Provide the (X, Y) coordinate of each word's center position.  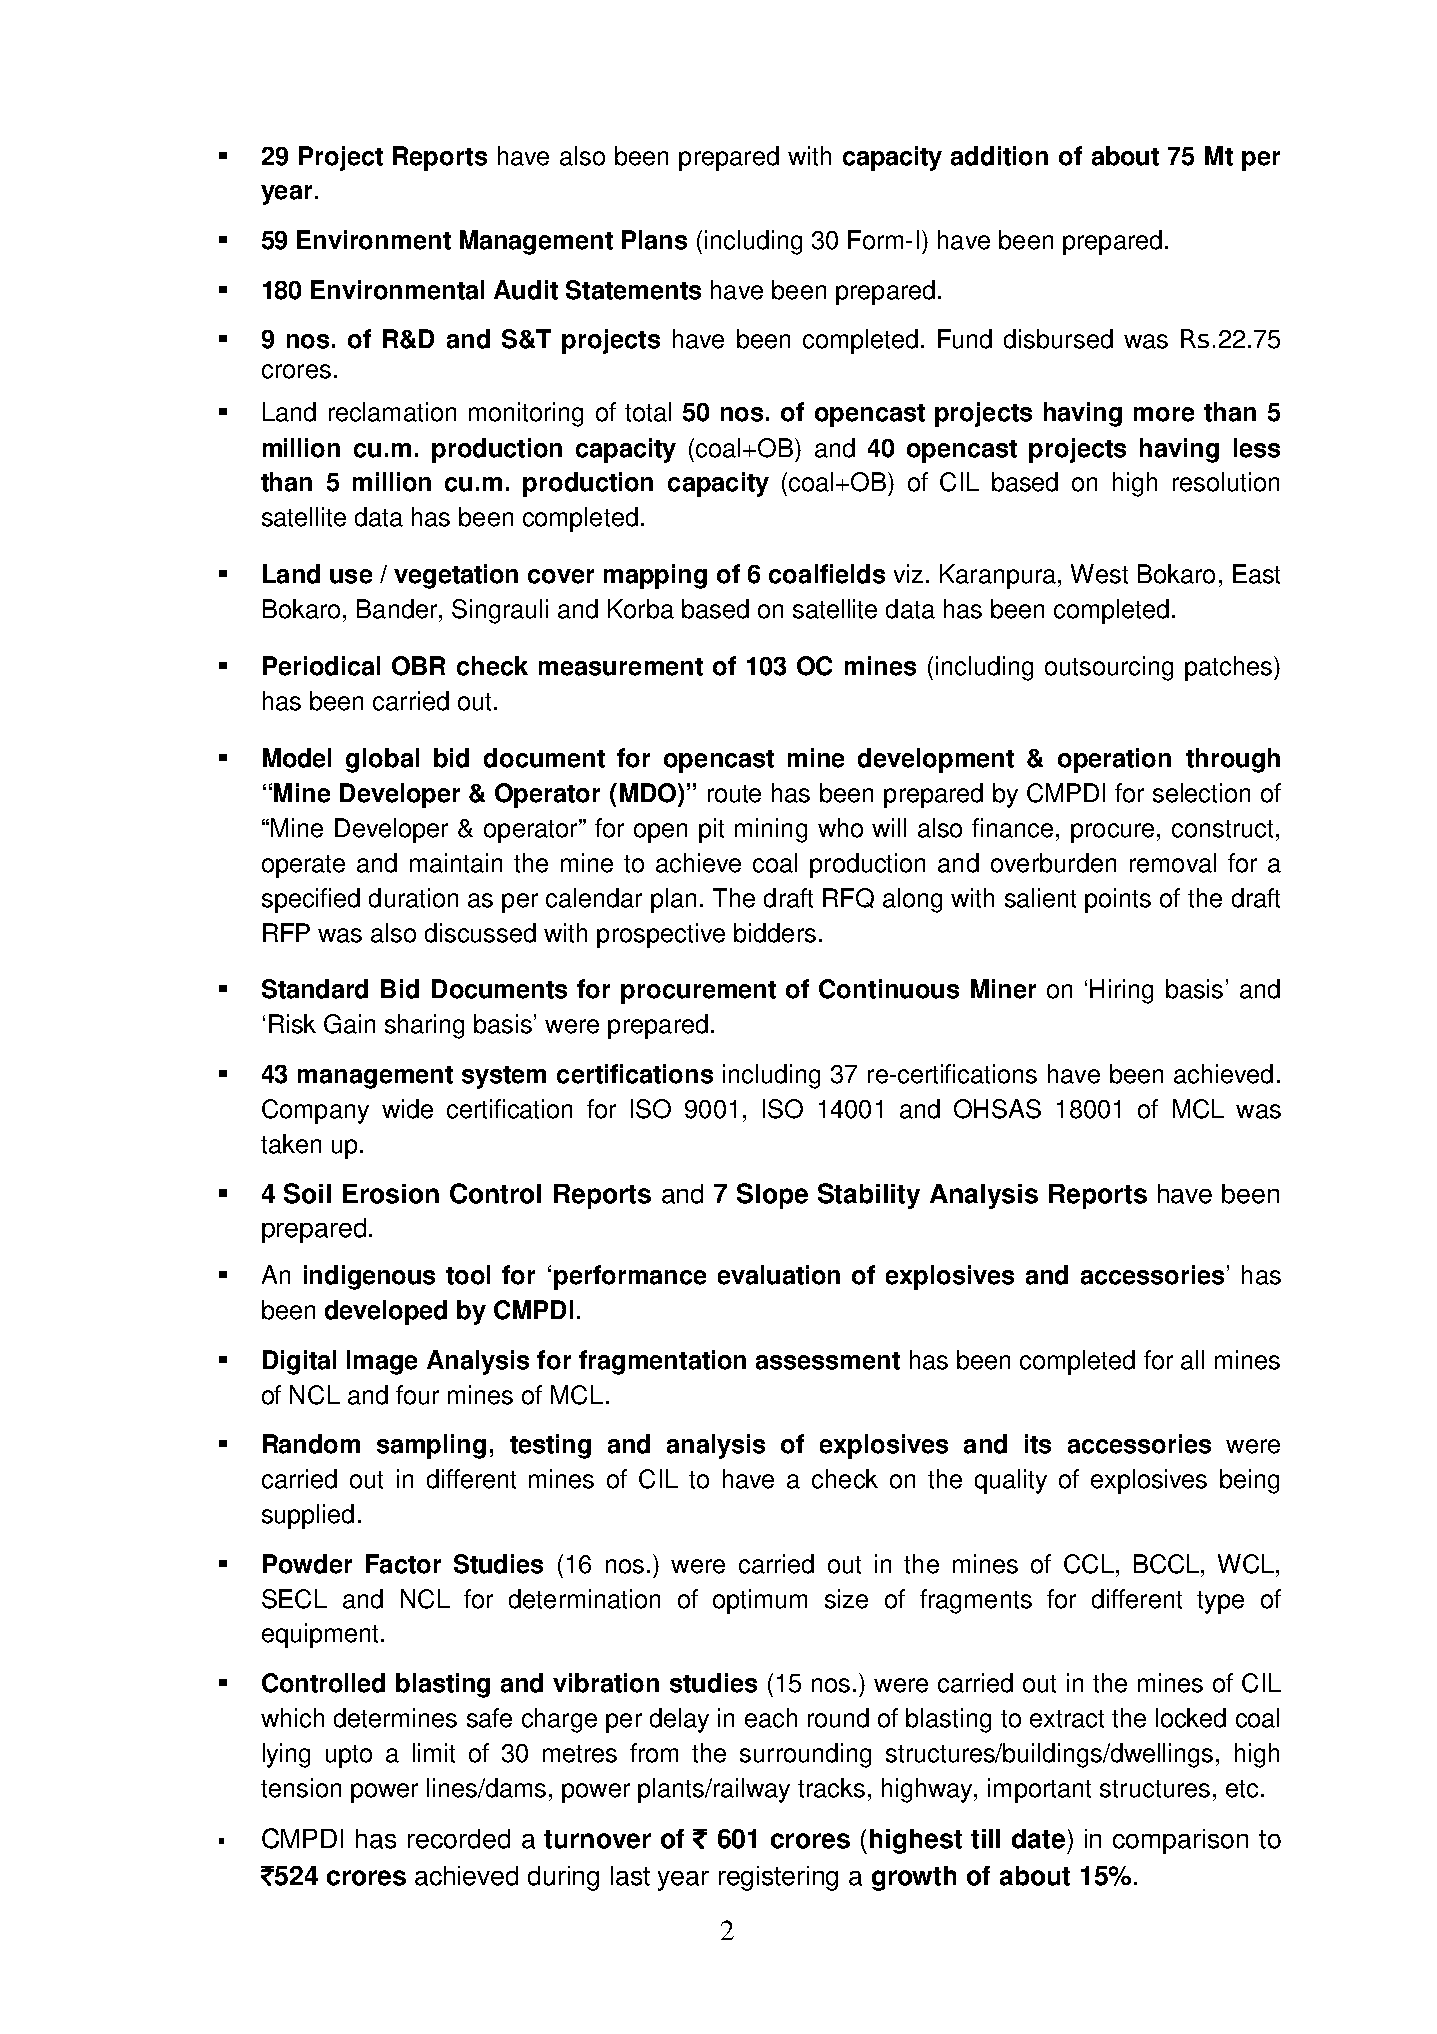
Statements (633, 290)
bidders (775, 933)
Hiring (1121, 991)
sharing (424, 1026)
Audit (526, 290)
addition (999, 156)
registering (778, 1878)
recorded (459, 1839)
